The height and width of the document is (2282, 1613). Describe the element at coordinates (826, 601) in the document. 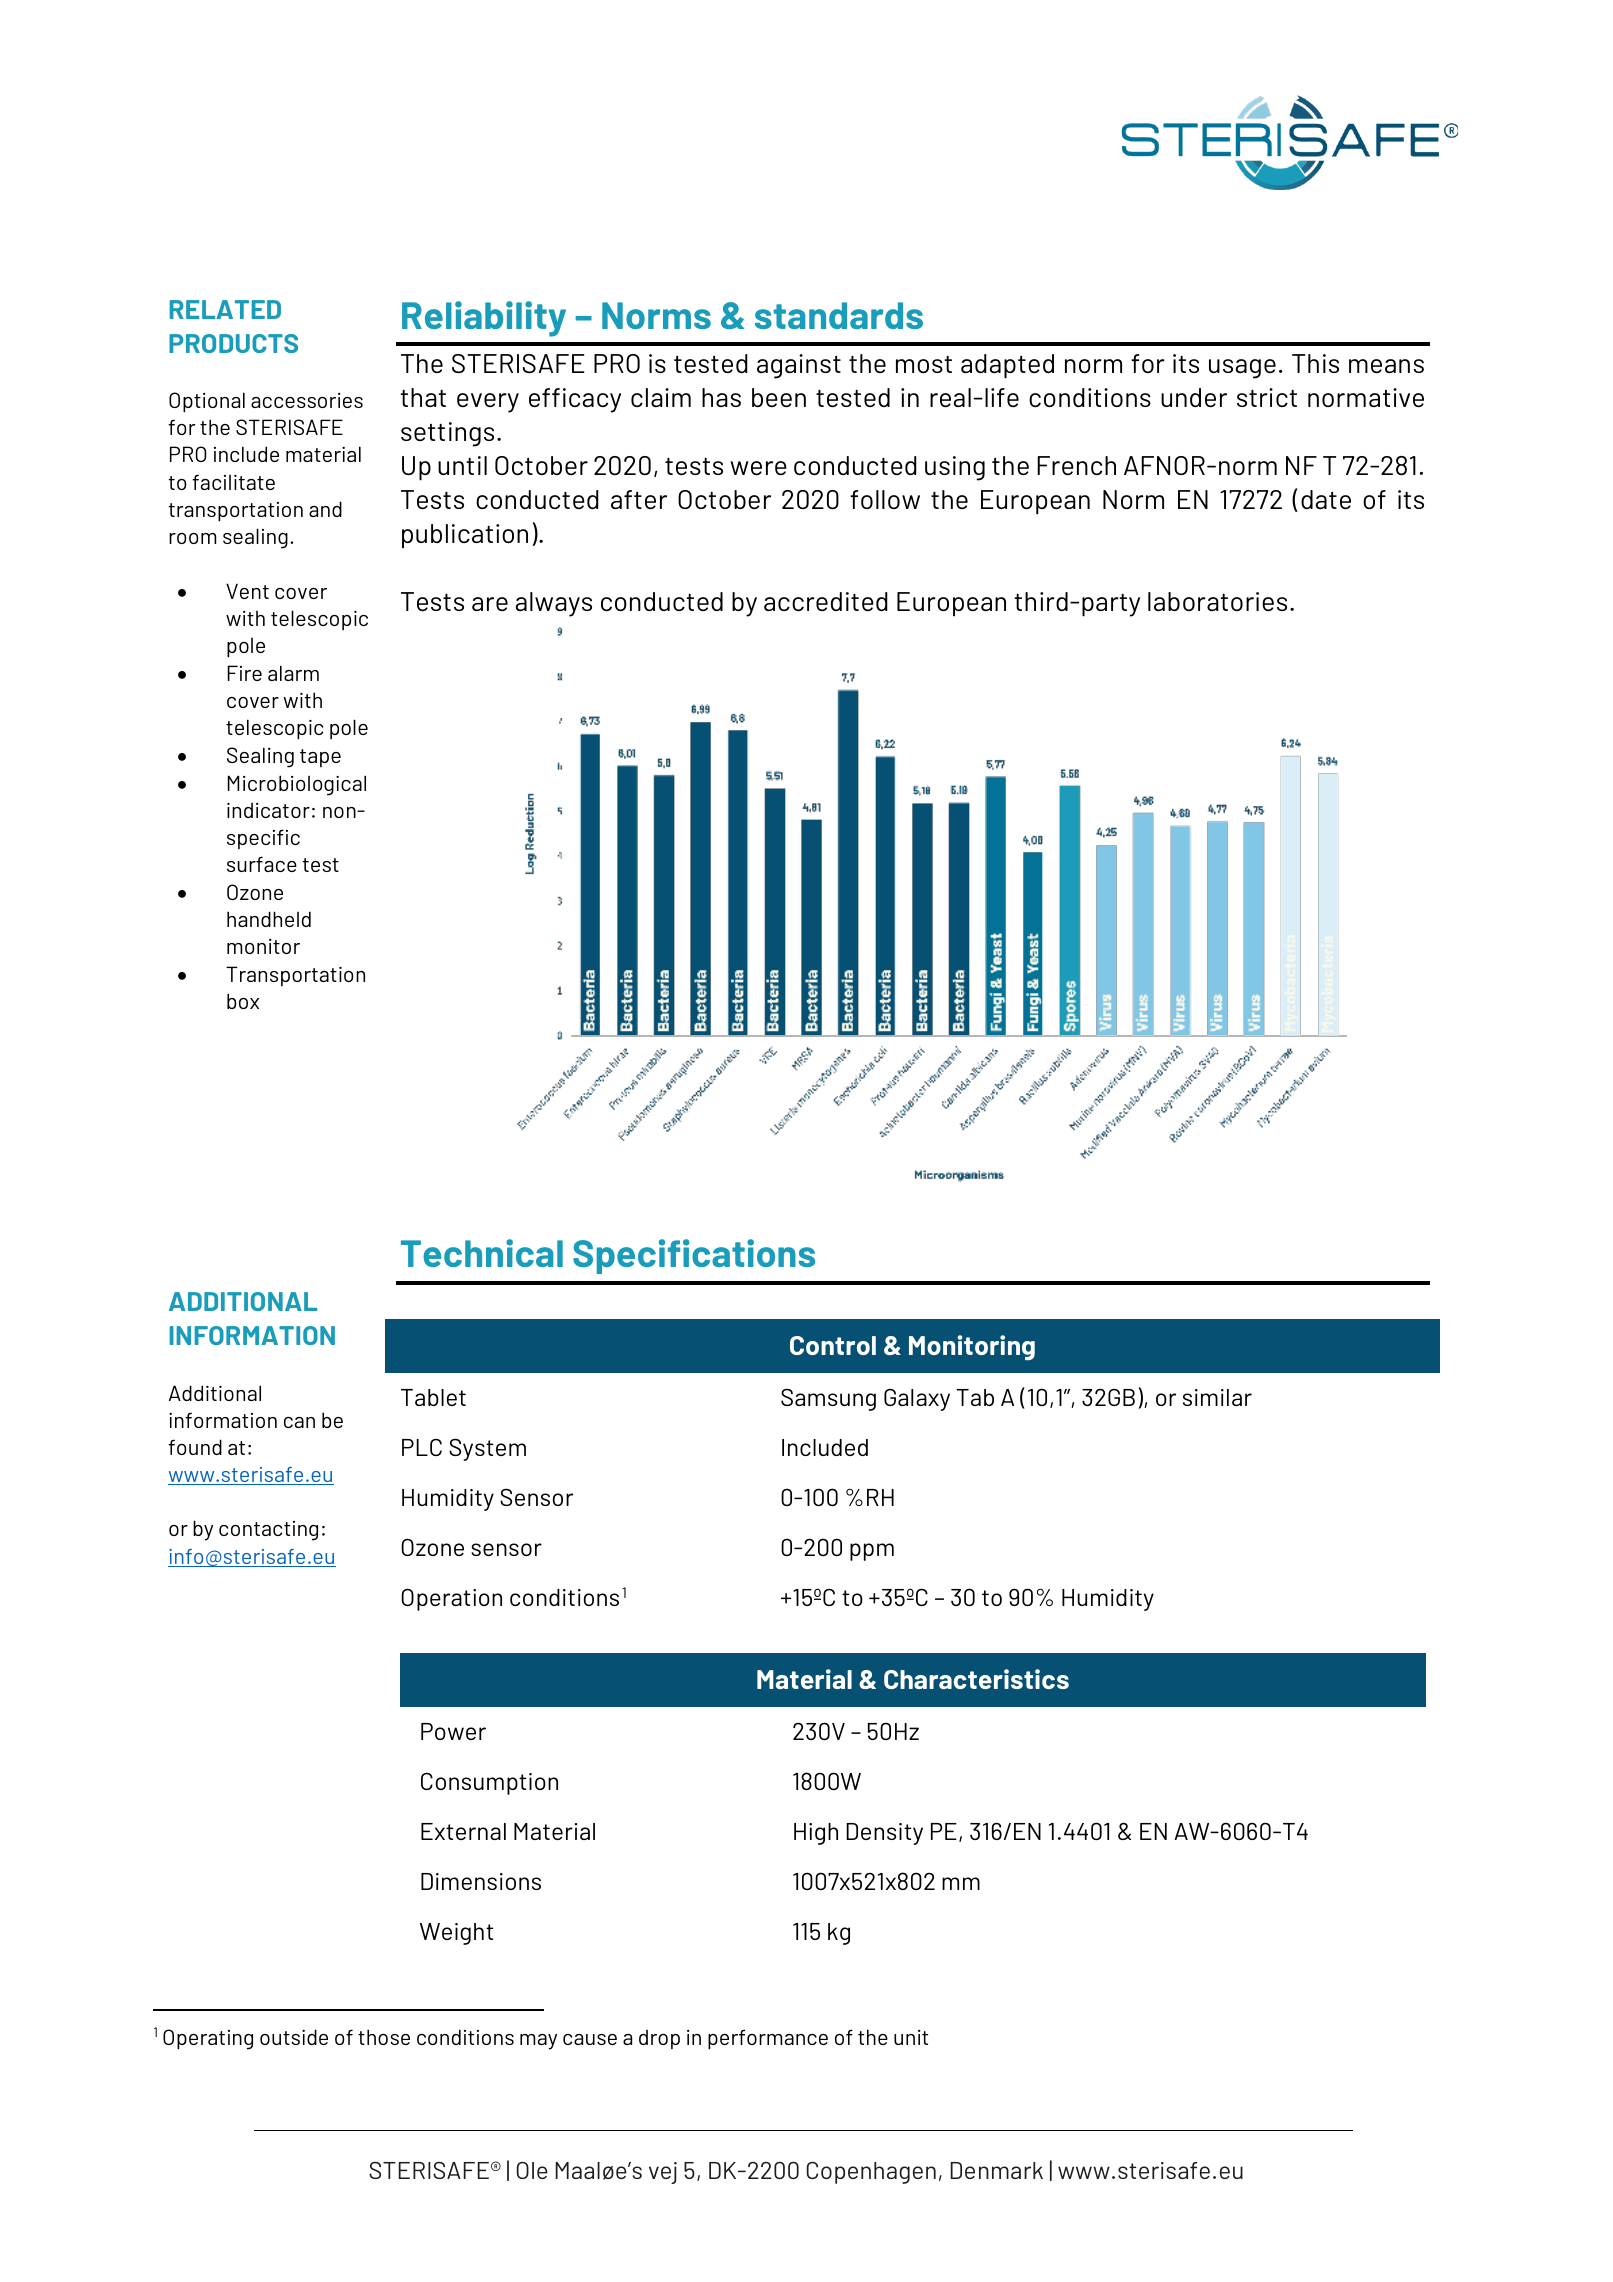

I see `accredited` at that location.
